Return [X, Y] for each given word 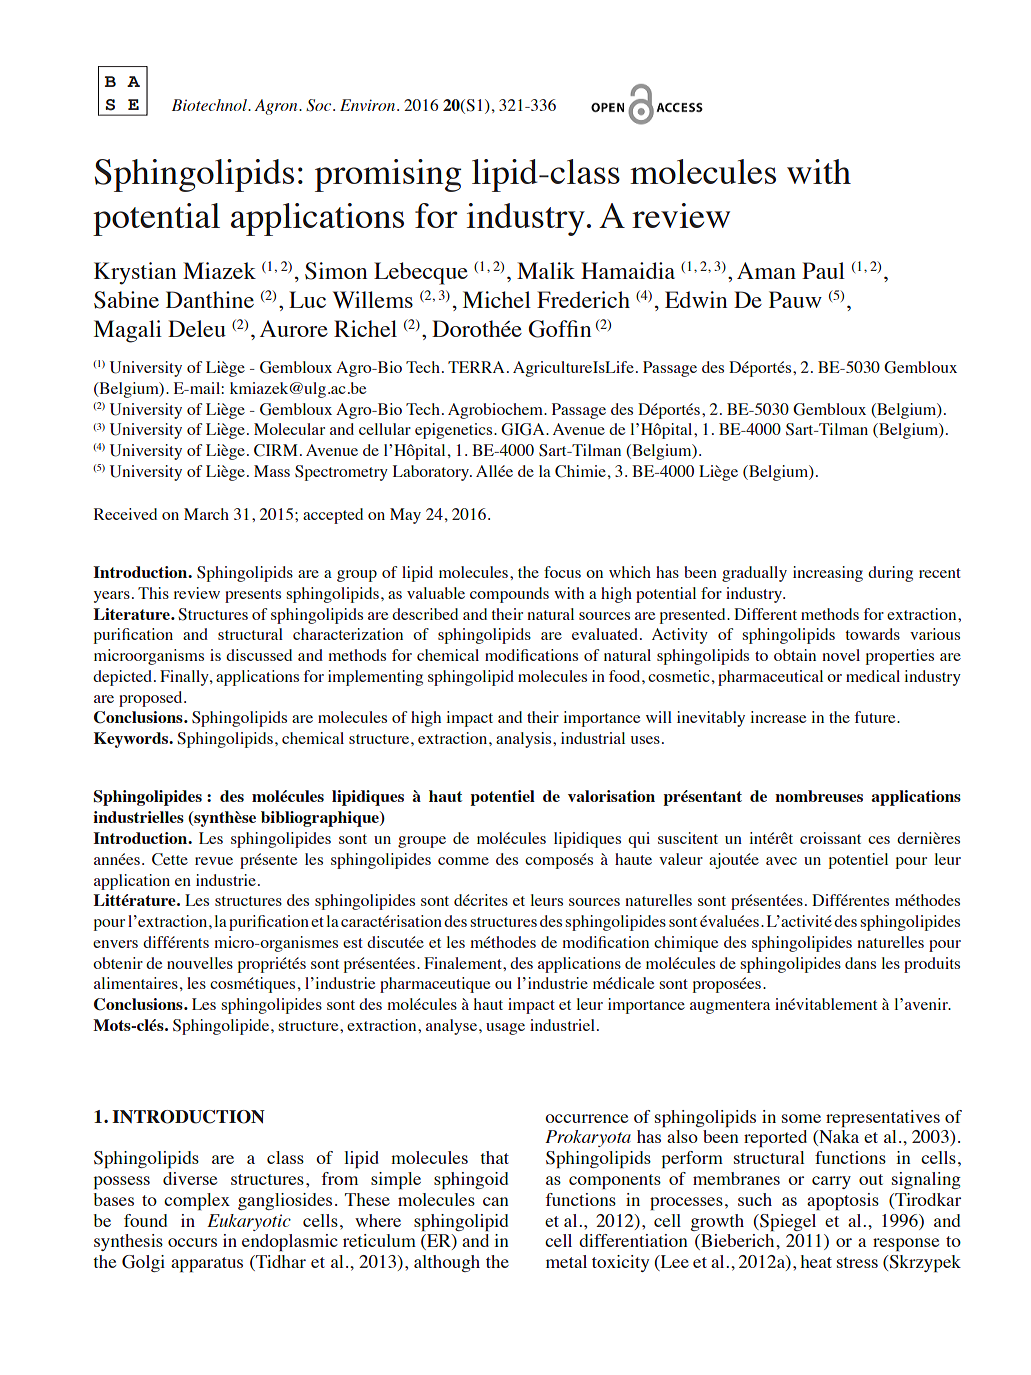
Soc [320, 105]
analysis [525, 740]
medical [873, 676]
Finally [185, 678]
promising [388, 175]
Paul [823, 270]
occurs [192, 1242]
